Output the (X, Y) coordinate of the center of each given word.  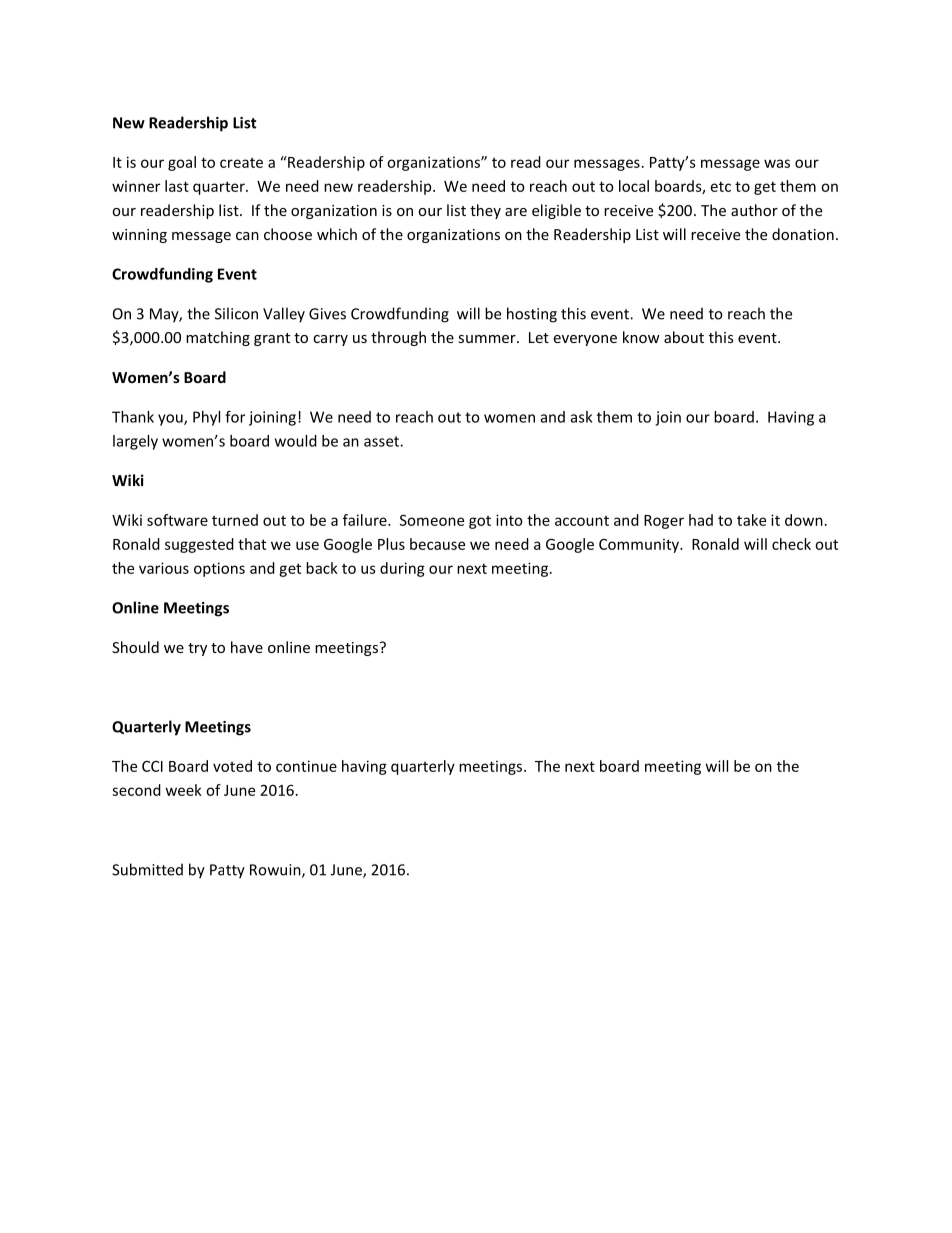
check (791, 544)
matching (218, 338)
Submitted (147, 869)
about (684, 337)
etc (721, 186)
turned (235, 520)
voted (232, 766)
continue (306, 766)
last (177, 186)
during (402, 569)
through (398, 338)
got (480, 522)
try (197, 649)
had (701, 520)
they (485, 211)
